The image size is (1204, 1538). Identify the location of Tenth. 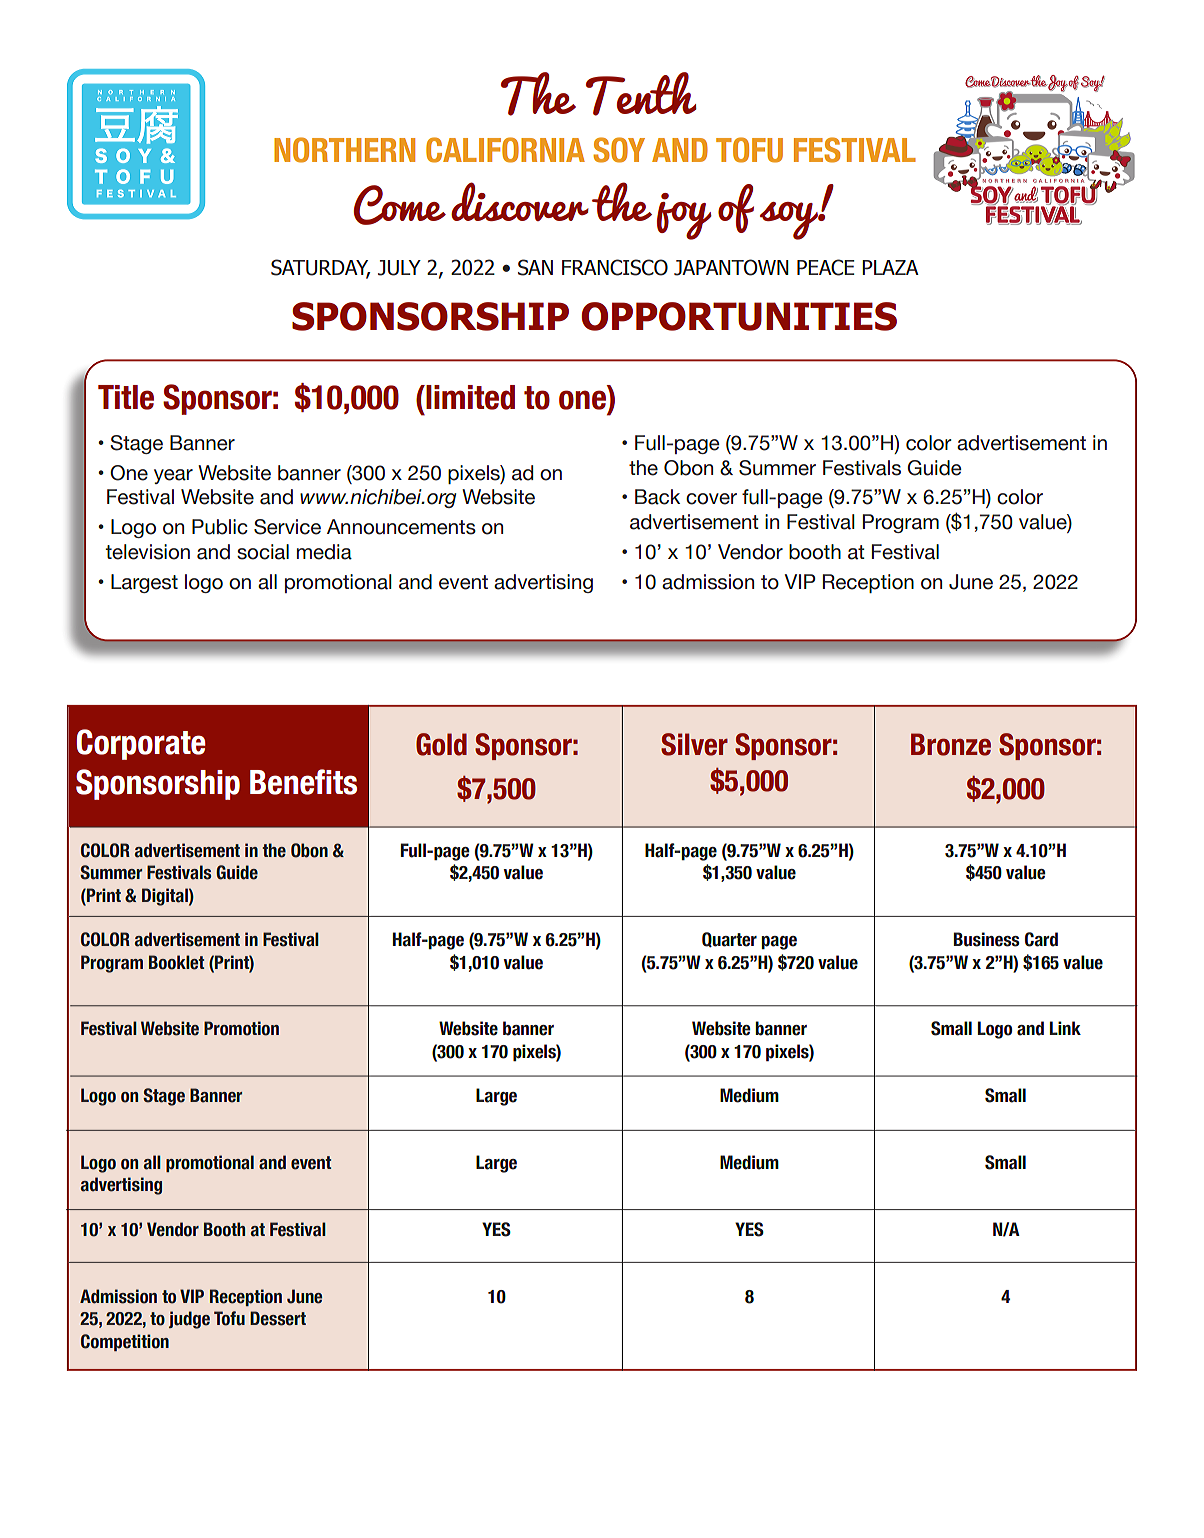
(641, 94).
